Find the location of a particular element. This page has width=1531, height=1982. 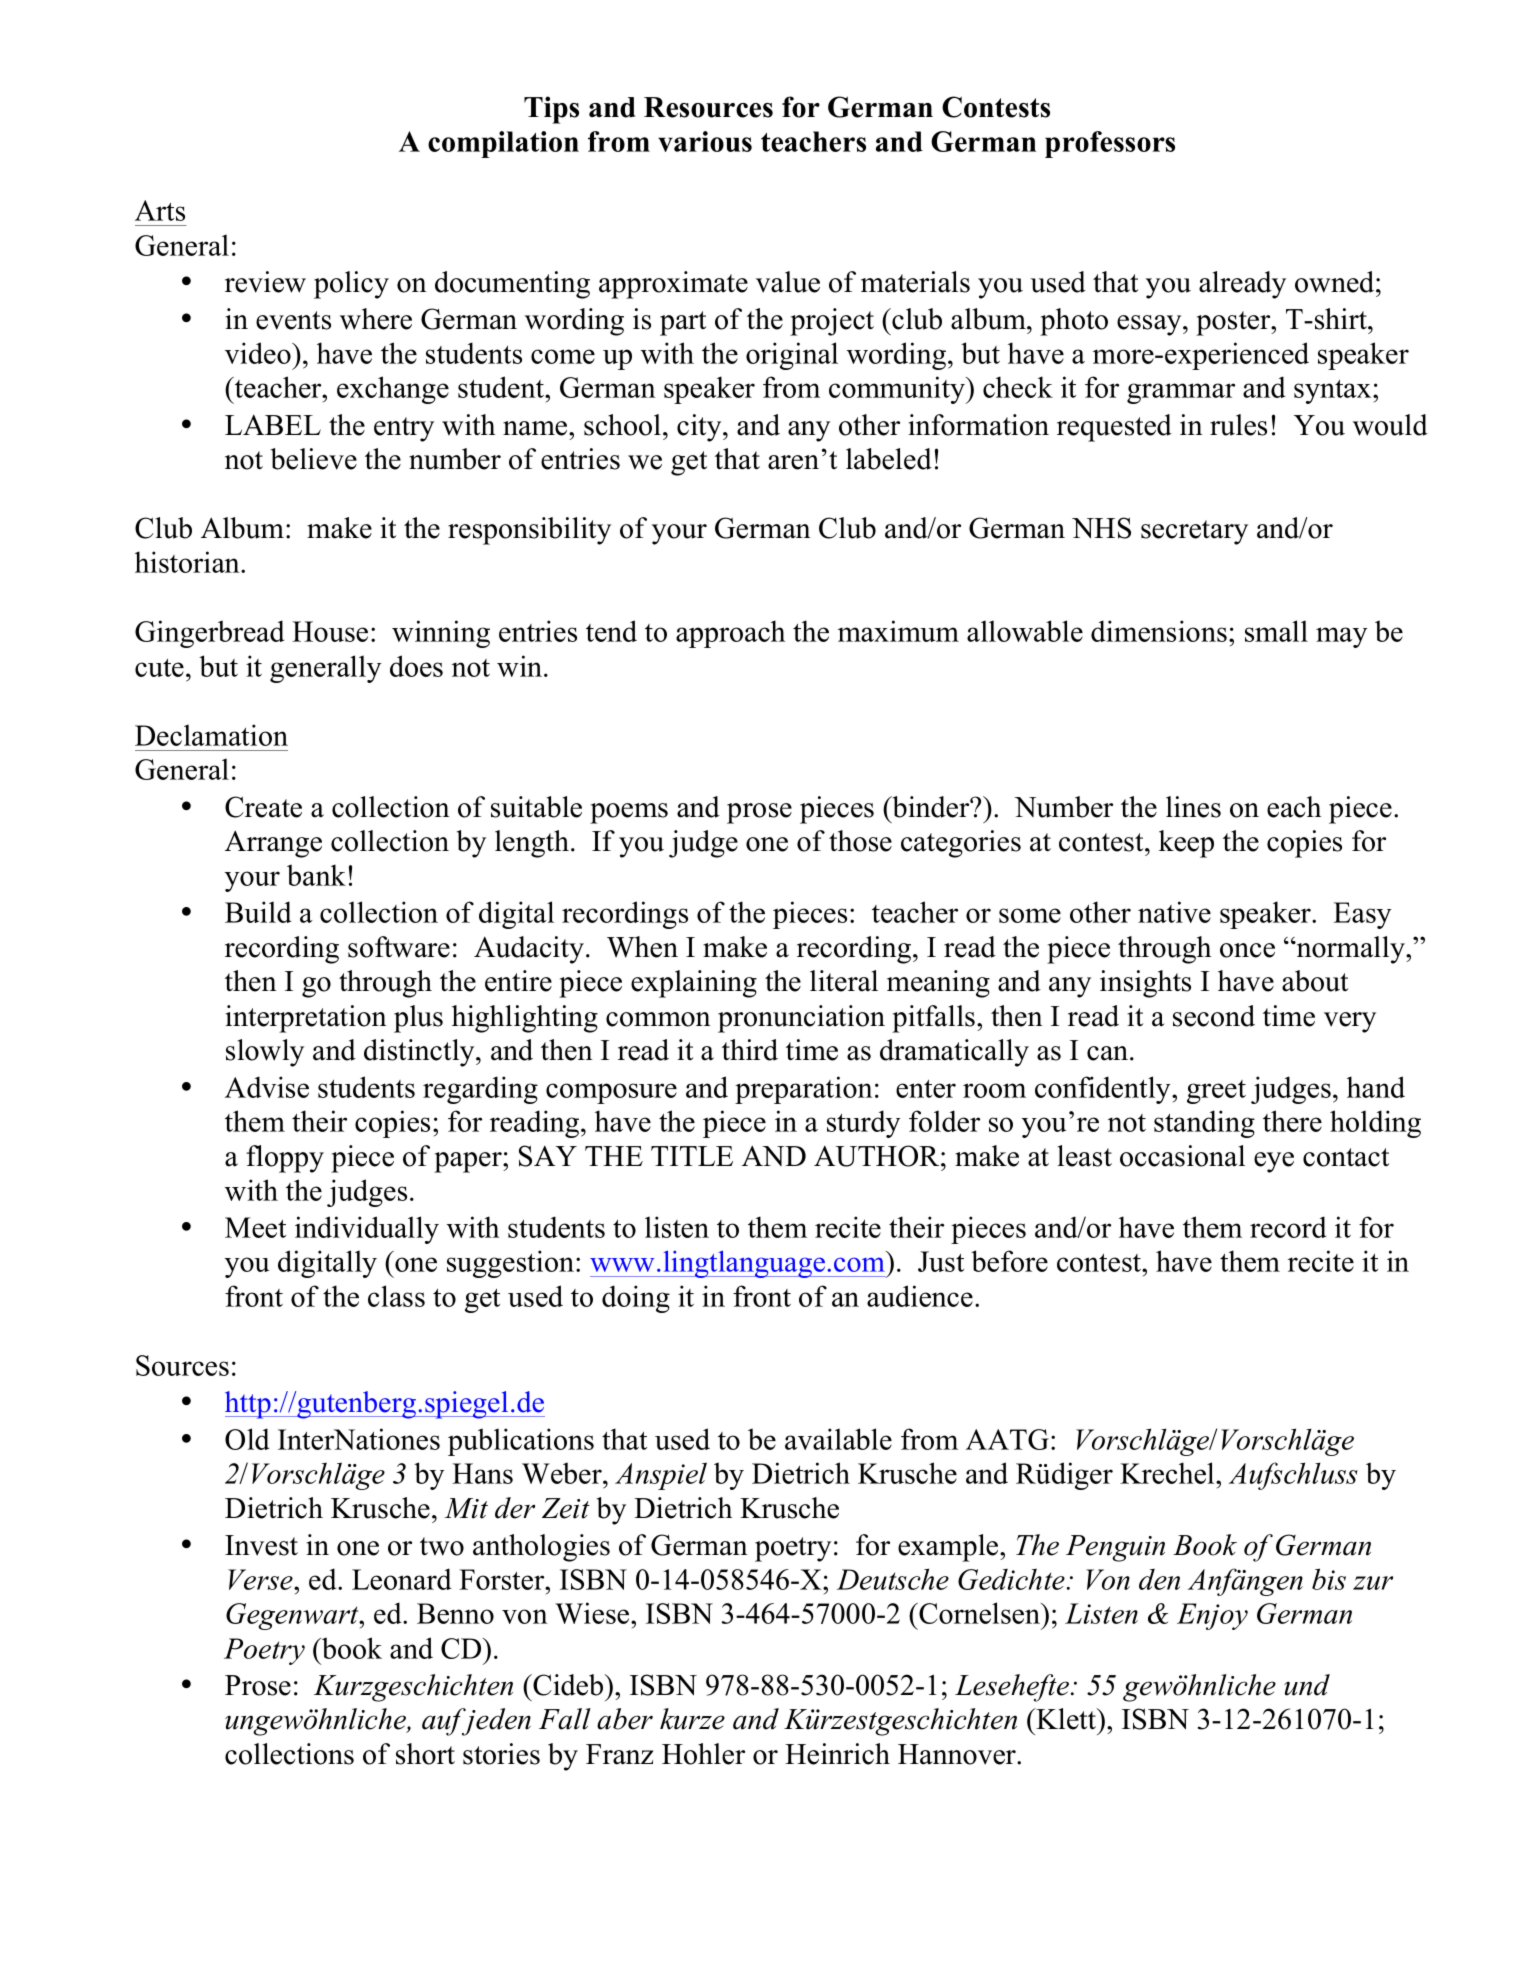

literal is located at coordinates (844, 981).
